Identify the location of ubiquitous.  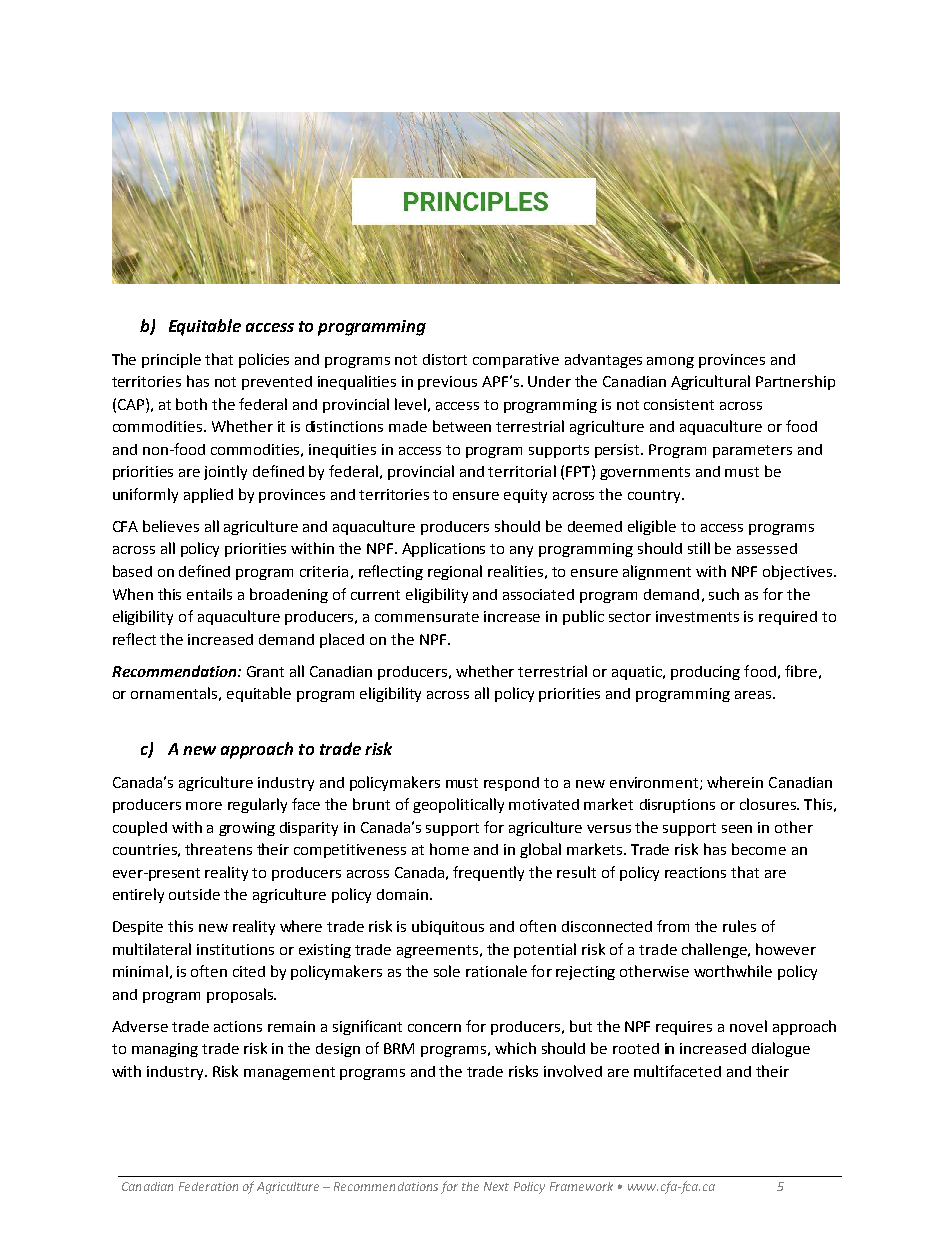
(448, 927).
